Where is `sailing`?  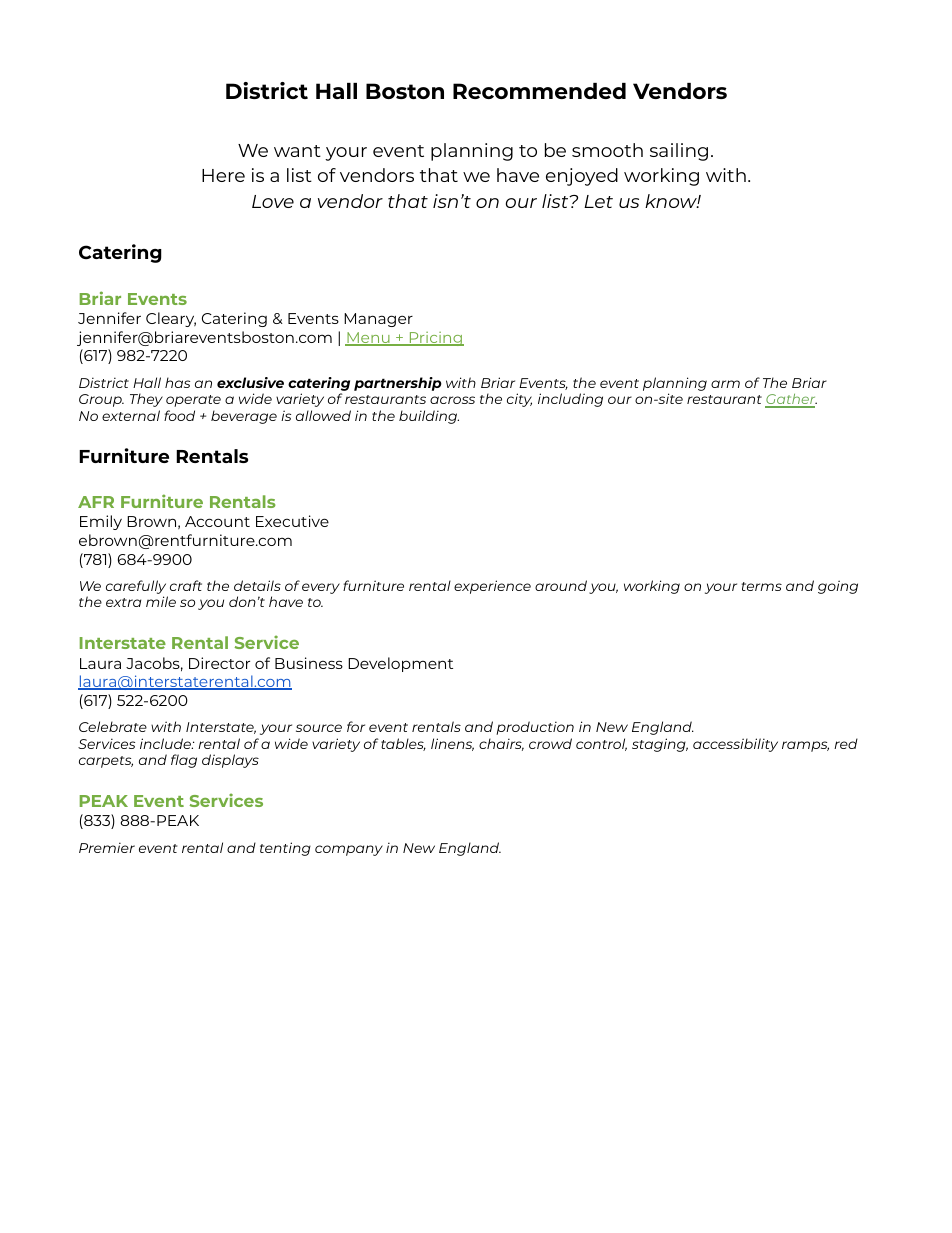
sailing is located at coordinates (679, 152).
